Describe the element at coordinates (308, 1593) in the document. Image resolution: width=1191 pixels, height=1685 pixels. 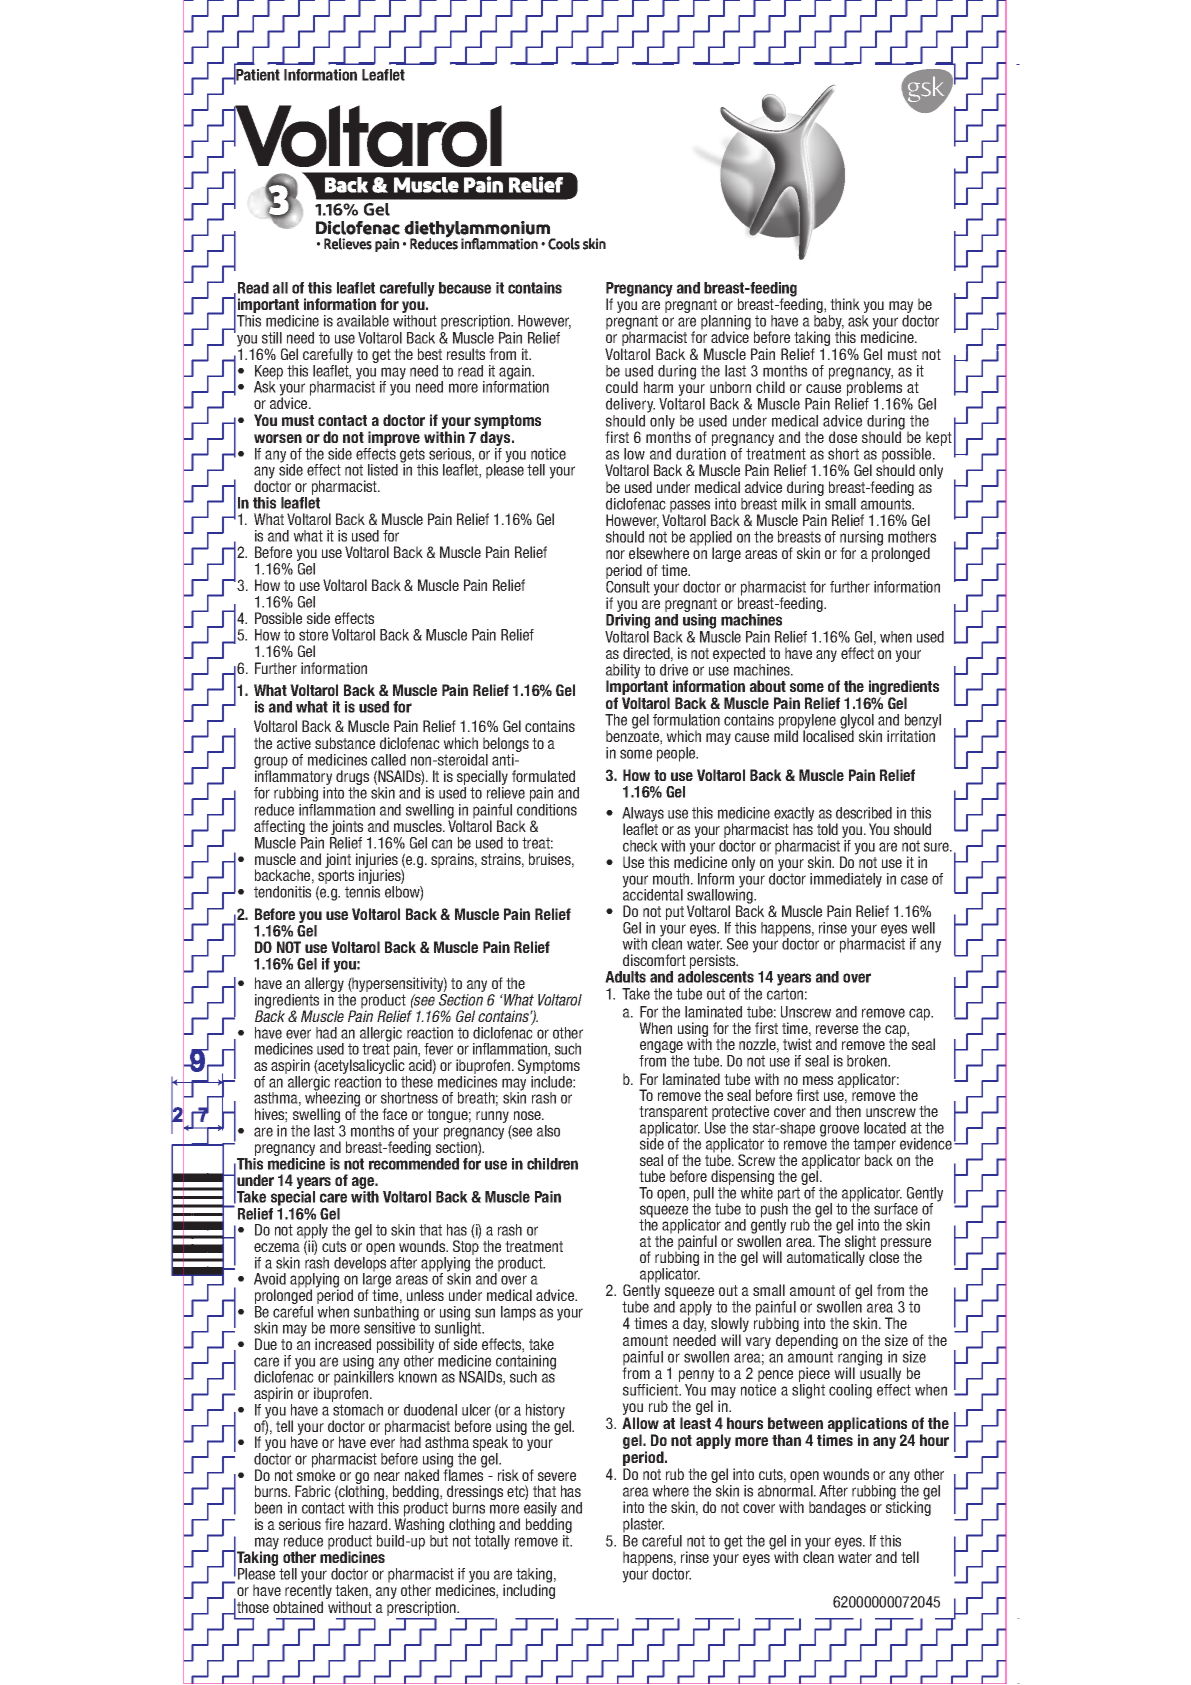
I see `recently` at that location.
